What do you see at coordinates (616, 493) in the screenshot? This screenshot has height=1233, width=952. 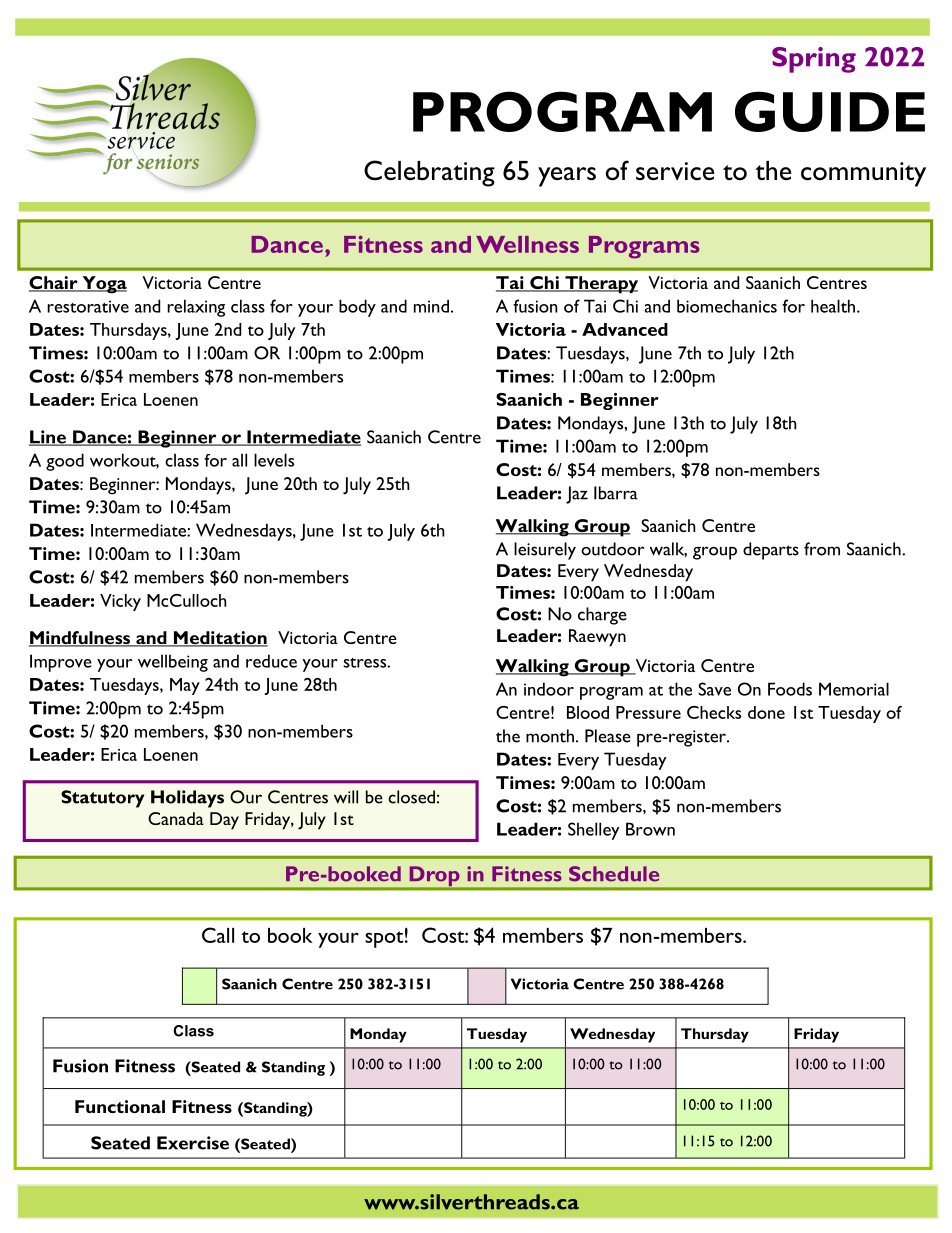 I see `Ibarra` at bounding box center [616, 493].
